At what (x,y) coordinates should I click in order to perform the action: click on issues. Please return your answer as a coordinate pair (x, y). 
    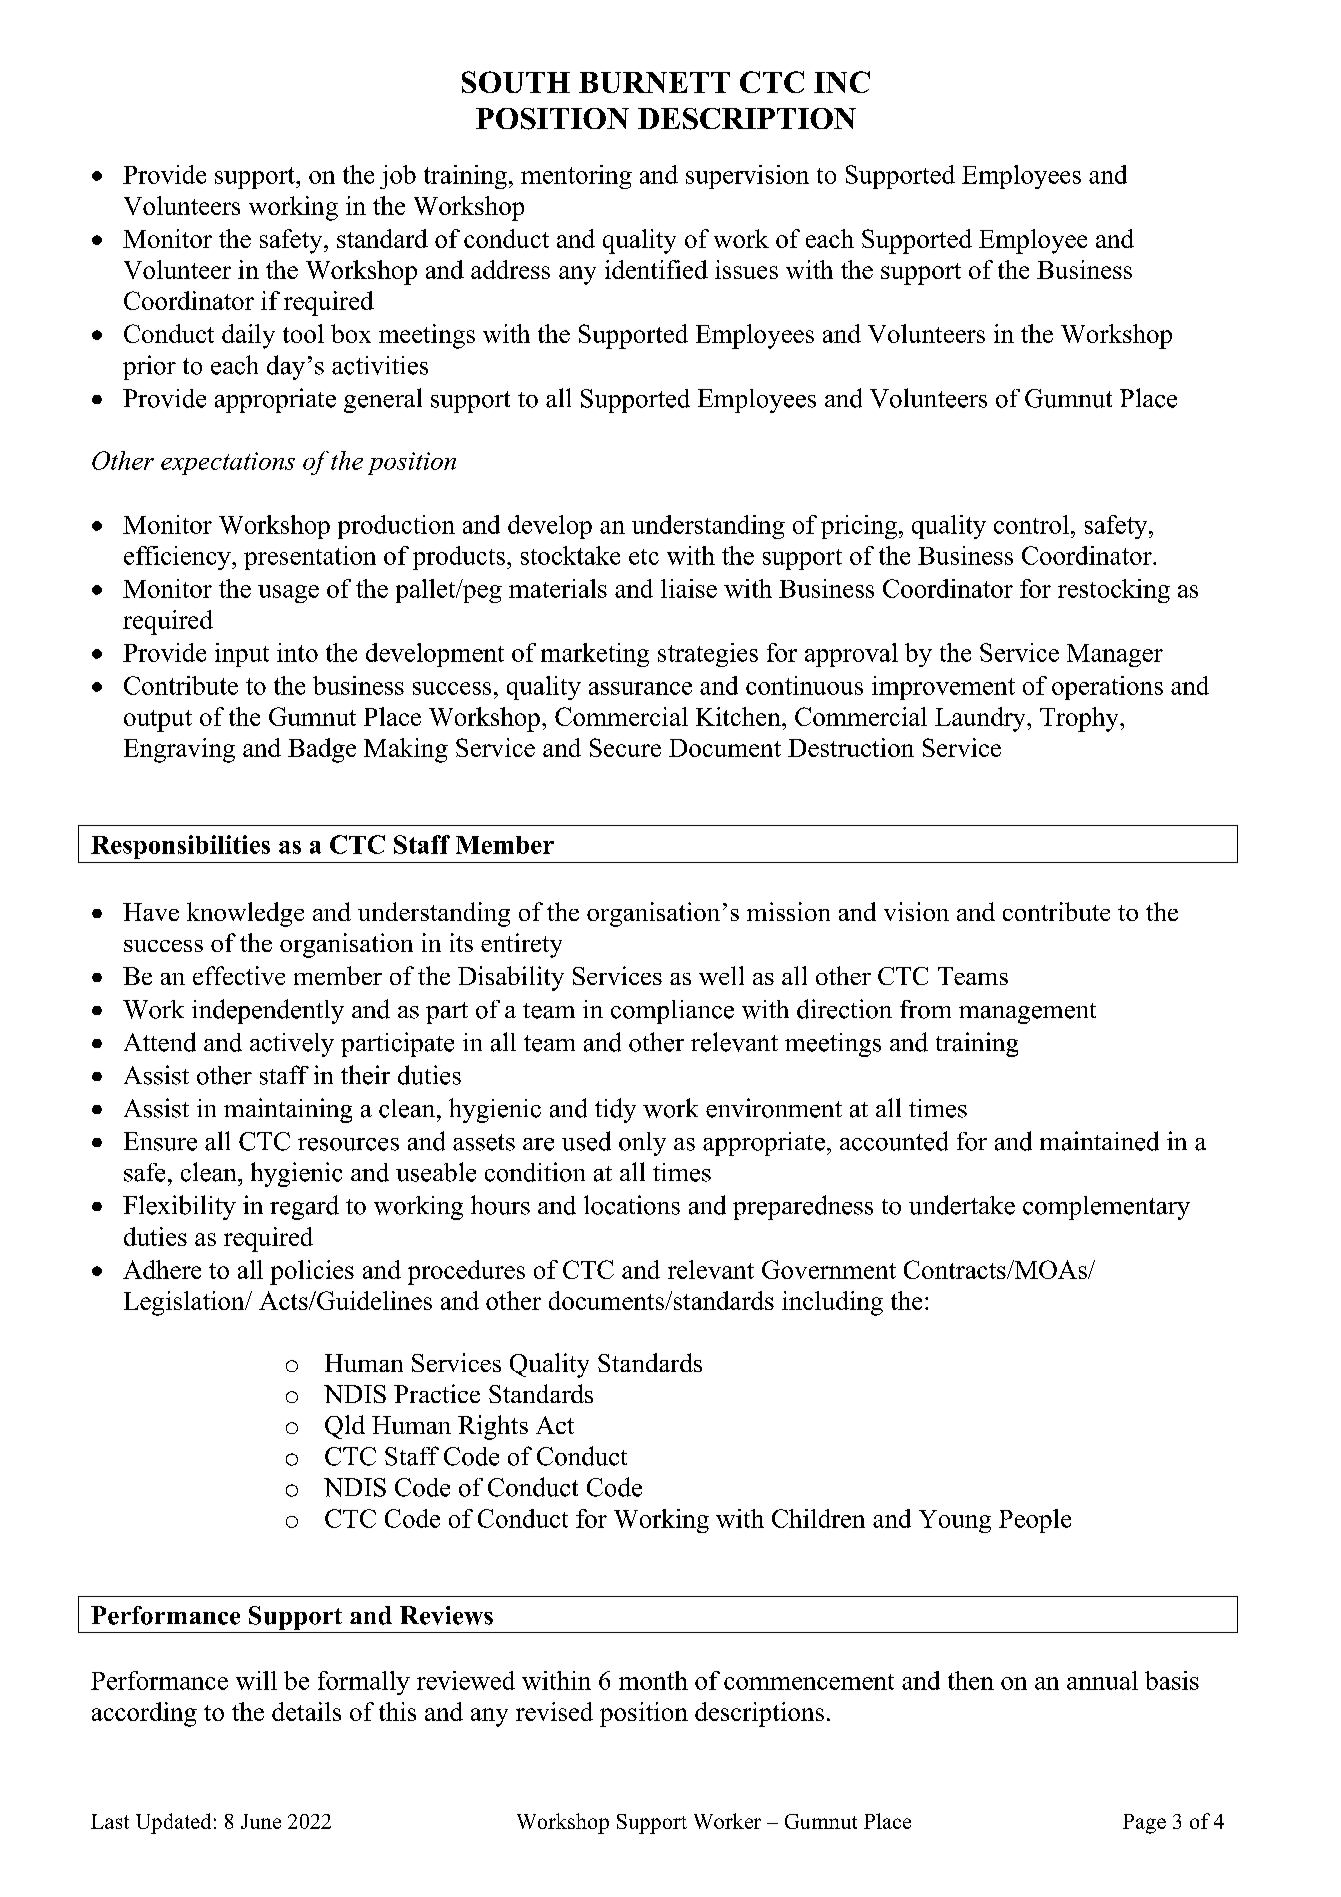
    Looking at the image, I should click on (746, 269).
